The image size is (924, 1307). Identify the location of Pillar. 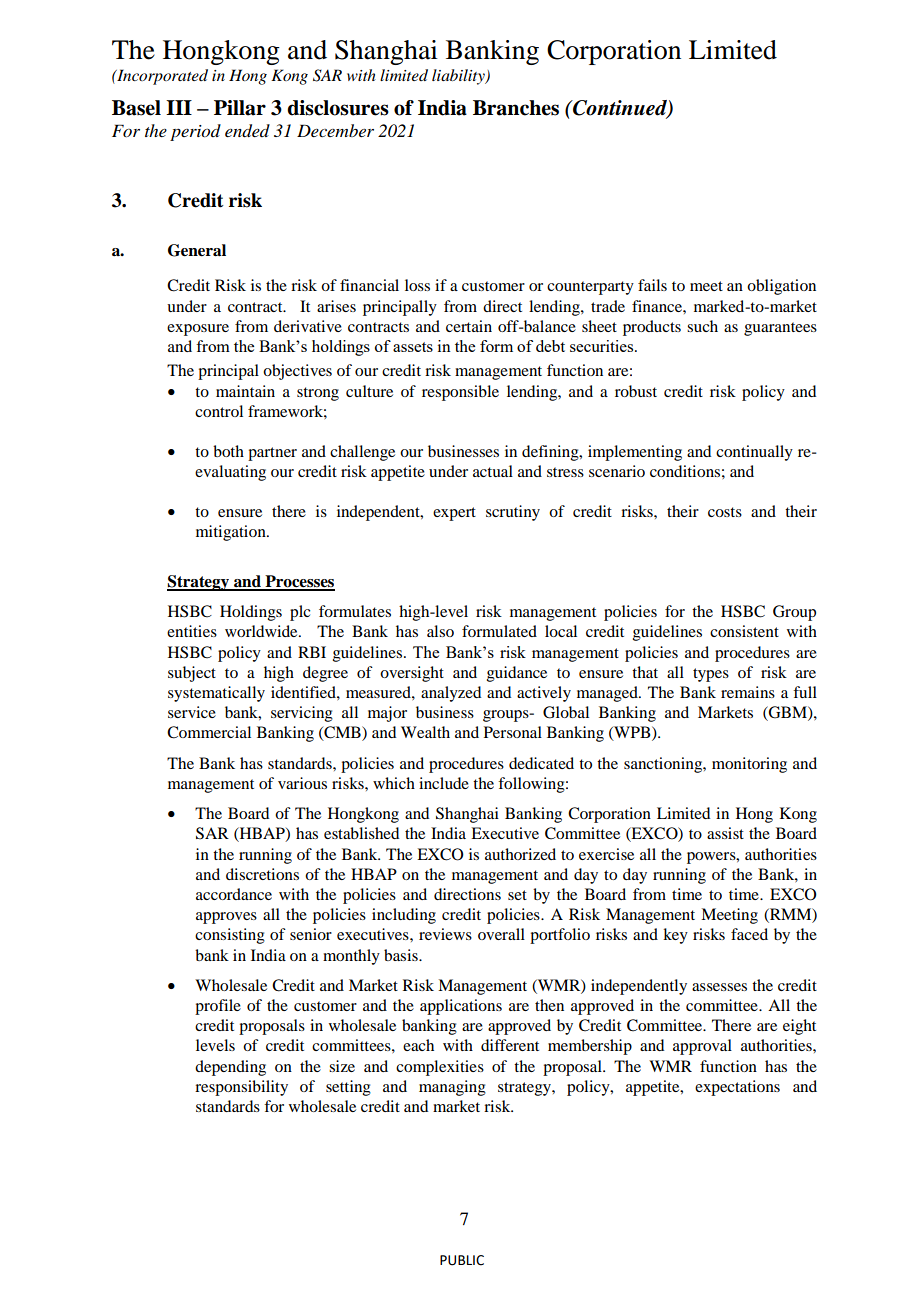
(240, 108).
